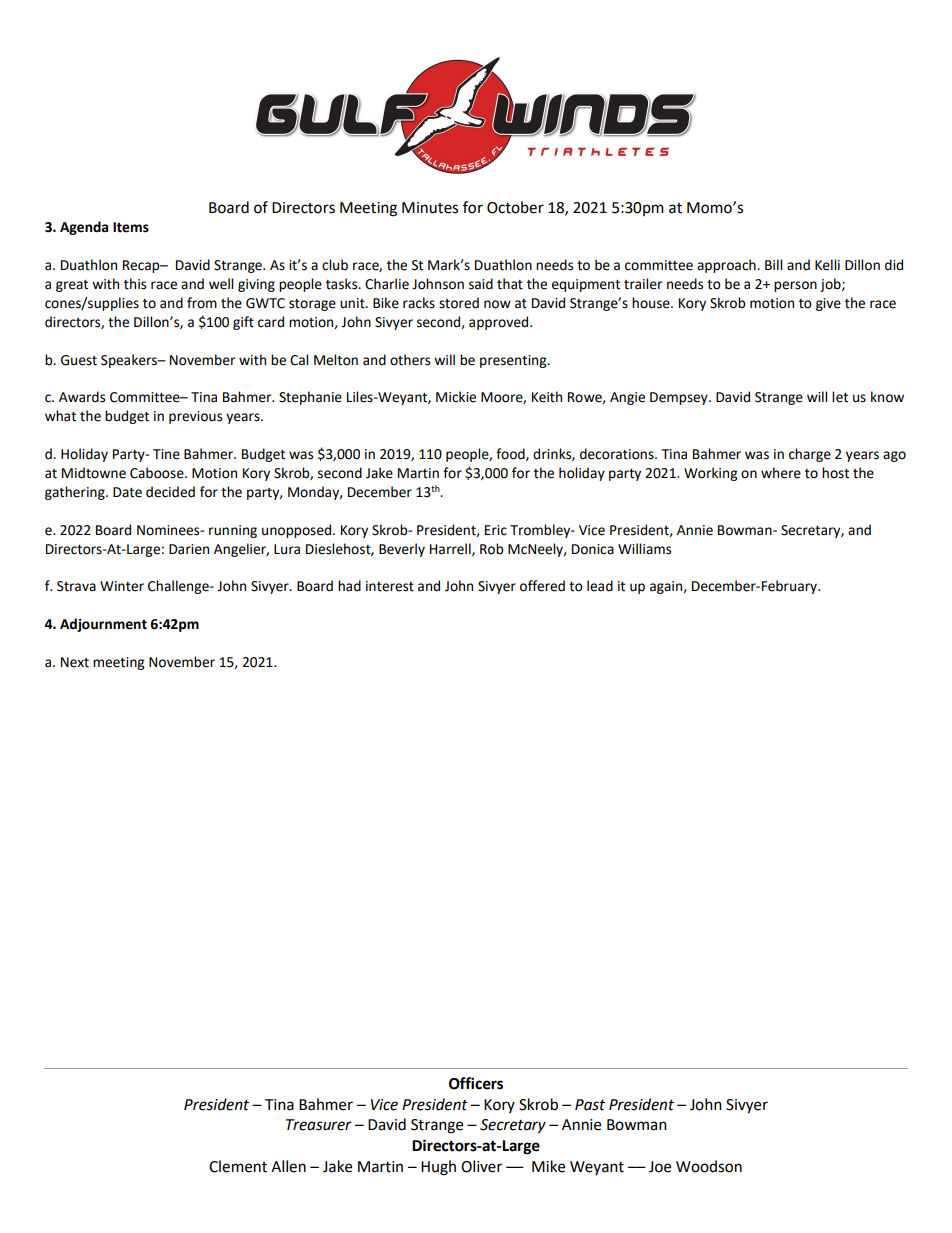 The height and width of the screenshot is (1233, 952). I want to click on Officers, so click(476, 1083).
